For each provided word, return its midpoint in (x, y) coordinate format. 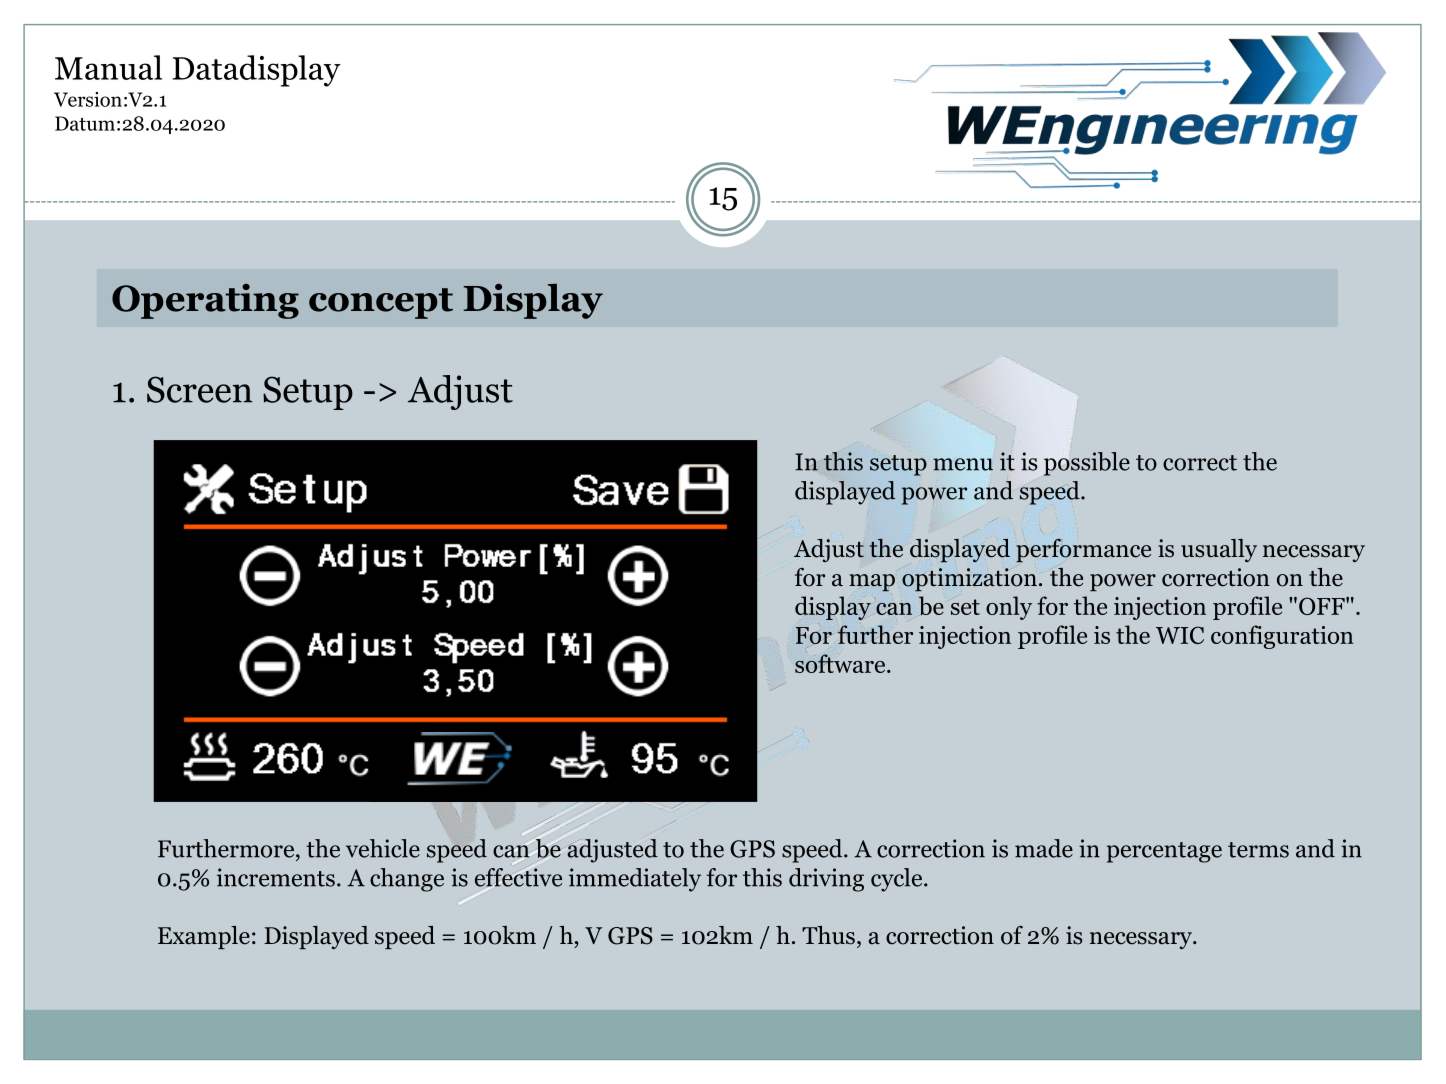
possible (1087, 464)
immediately (635, 880)
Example (204, 937)
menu (963, 464)
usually (1219, 550)
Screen (199, 389)
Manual (108, 67)
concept (381, 303)
